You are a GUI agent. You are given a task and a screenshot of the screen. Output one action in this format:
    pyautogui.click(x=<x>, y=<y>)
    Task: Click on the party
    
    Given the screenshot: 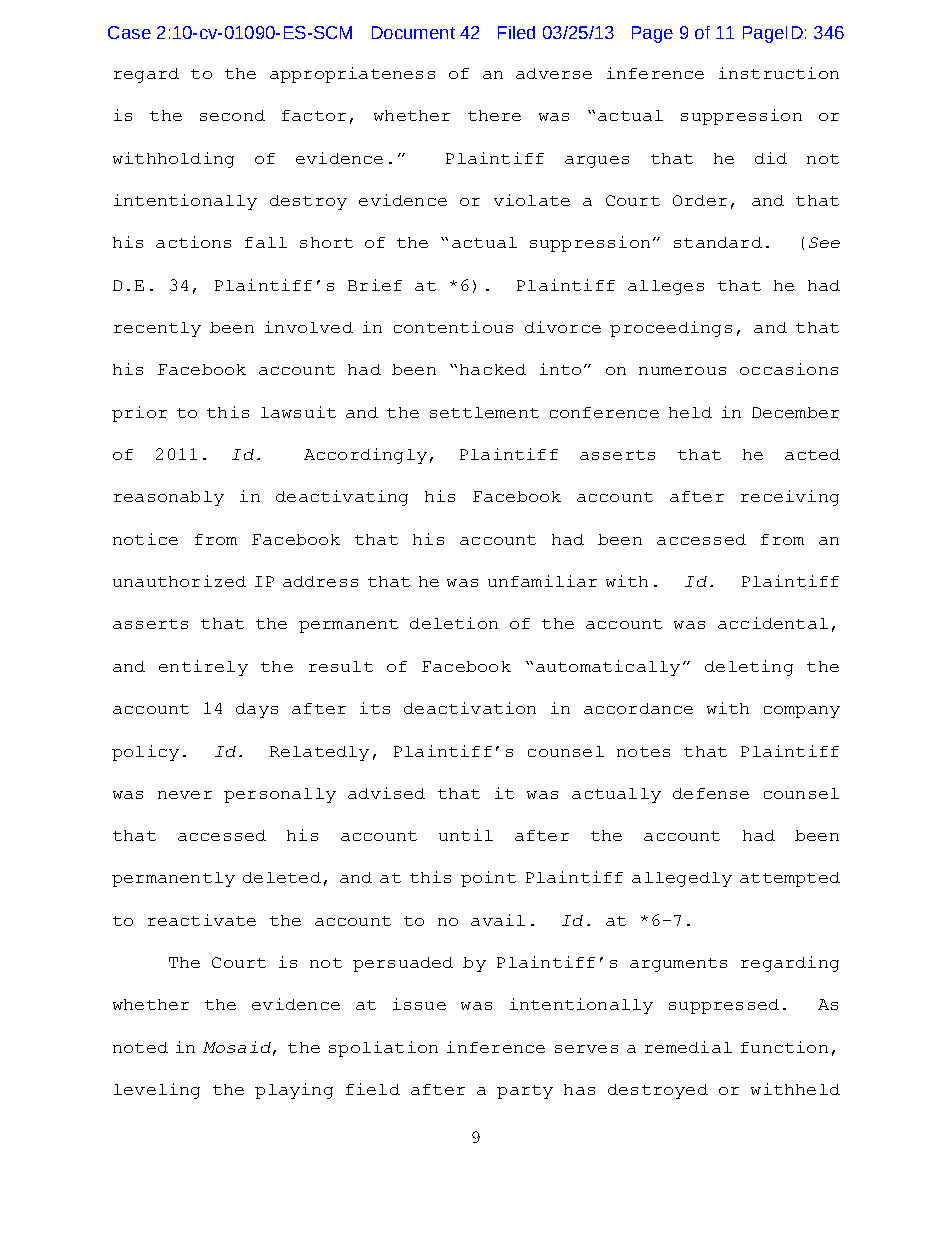 What is the action you would take?
    pyautogui.click(x=525, y=1092)
